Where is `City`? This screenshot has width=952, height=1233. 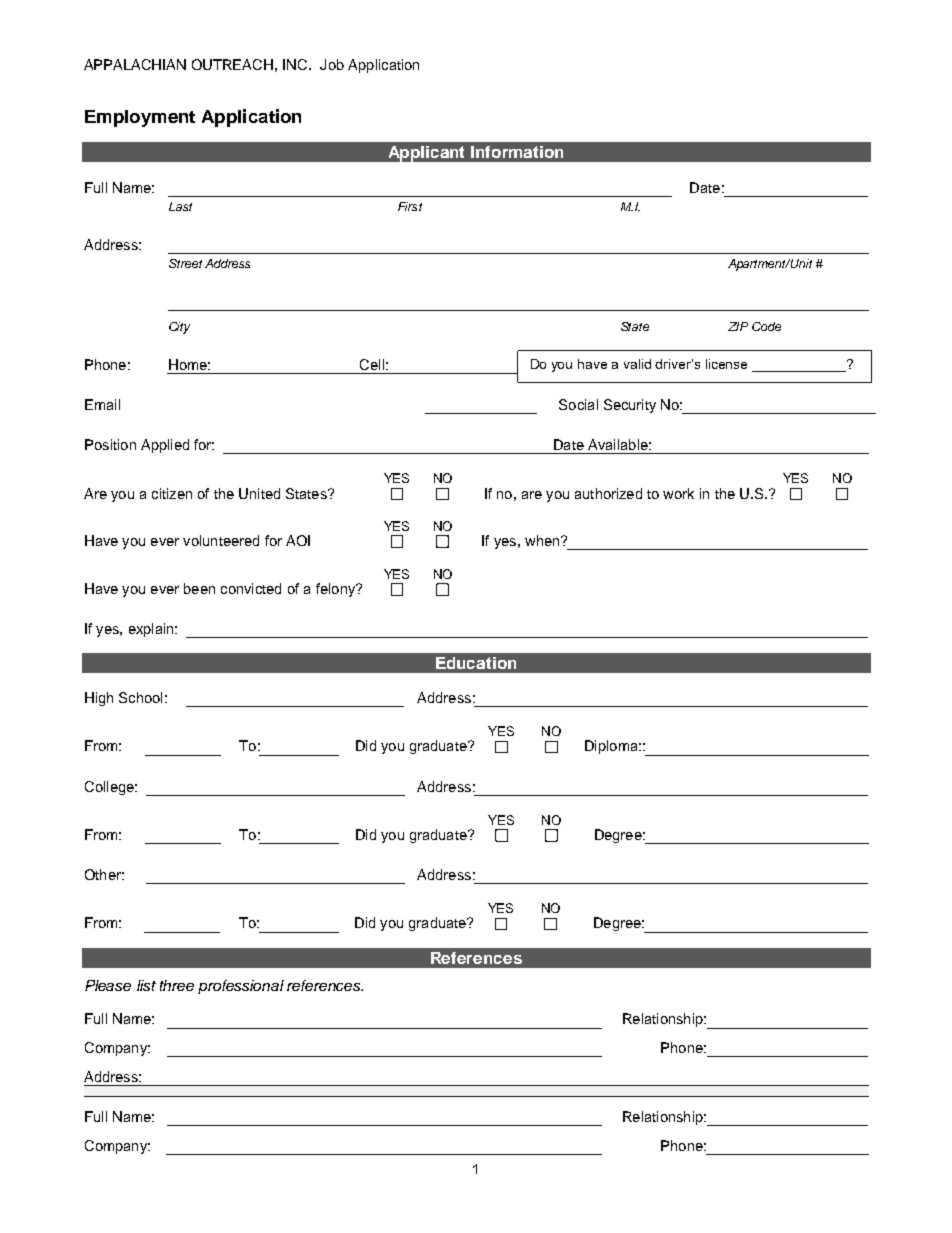
City is located at coordinates (179, 328).
